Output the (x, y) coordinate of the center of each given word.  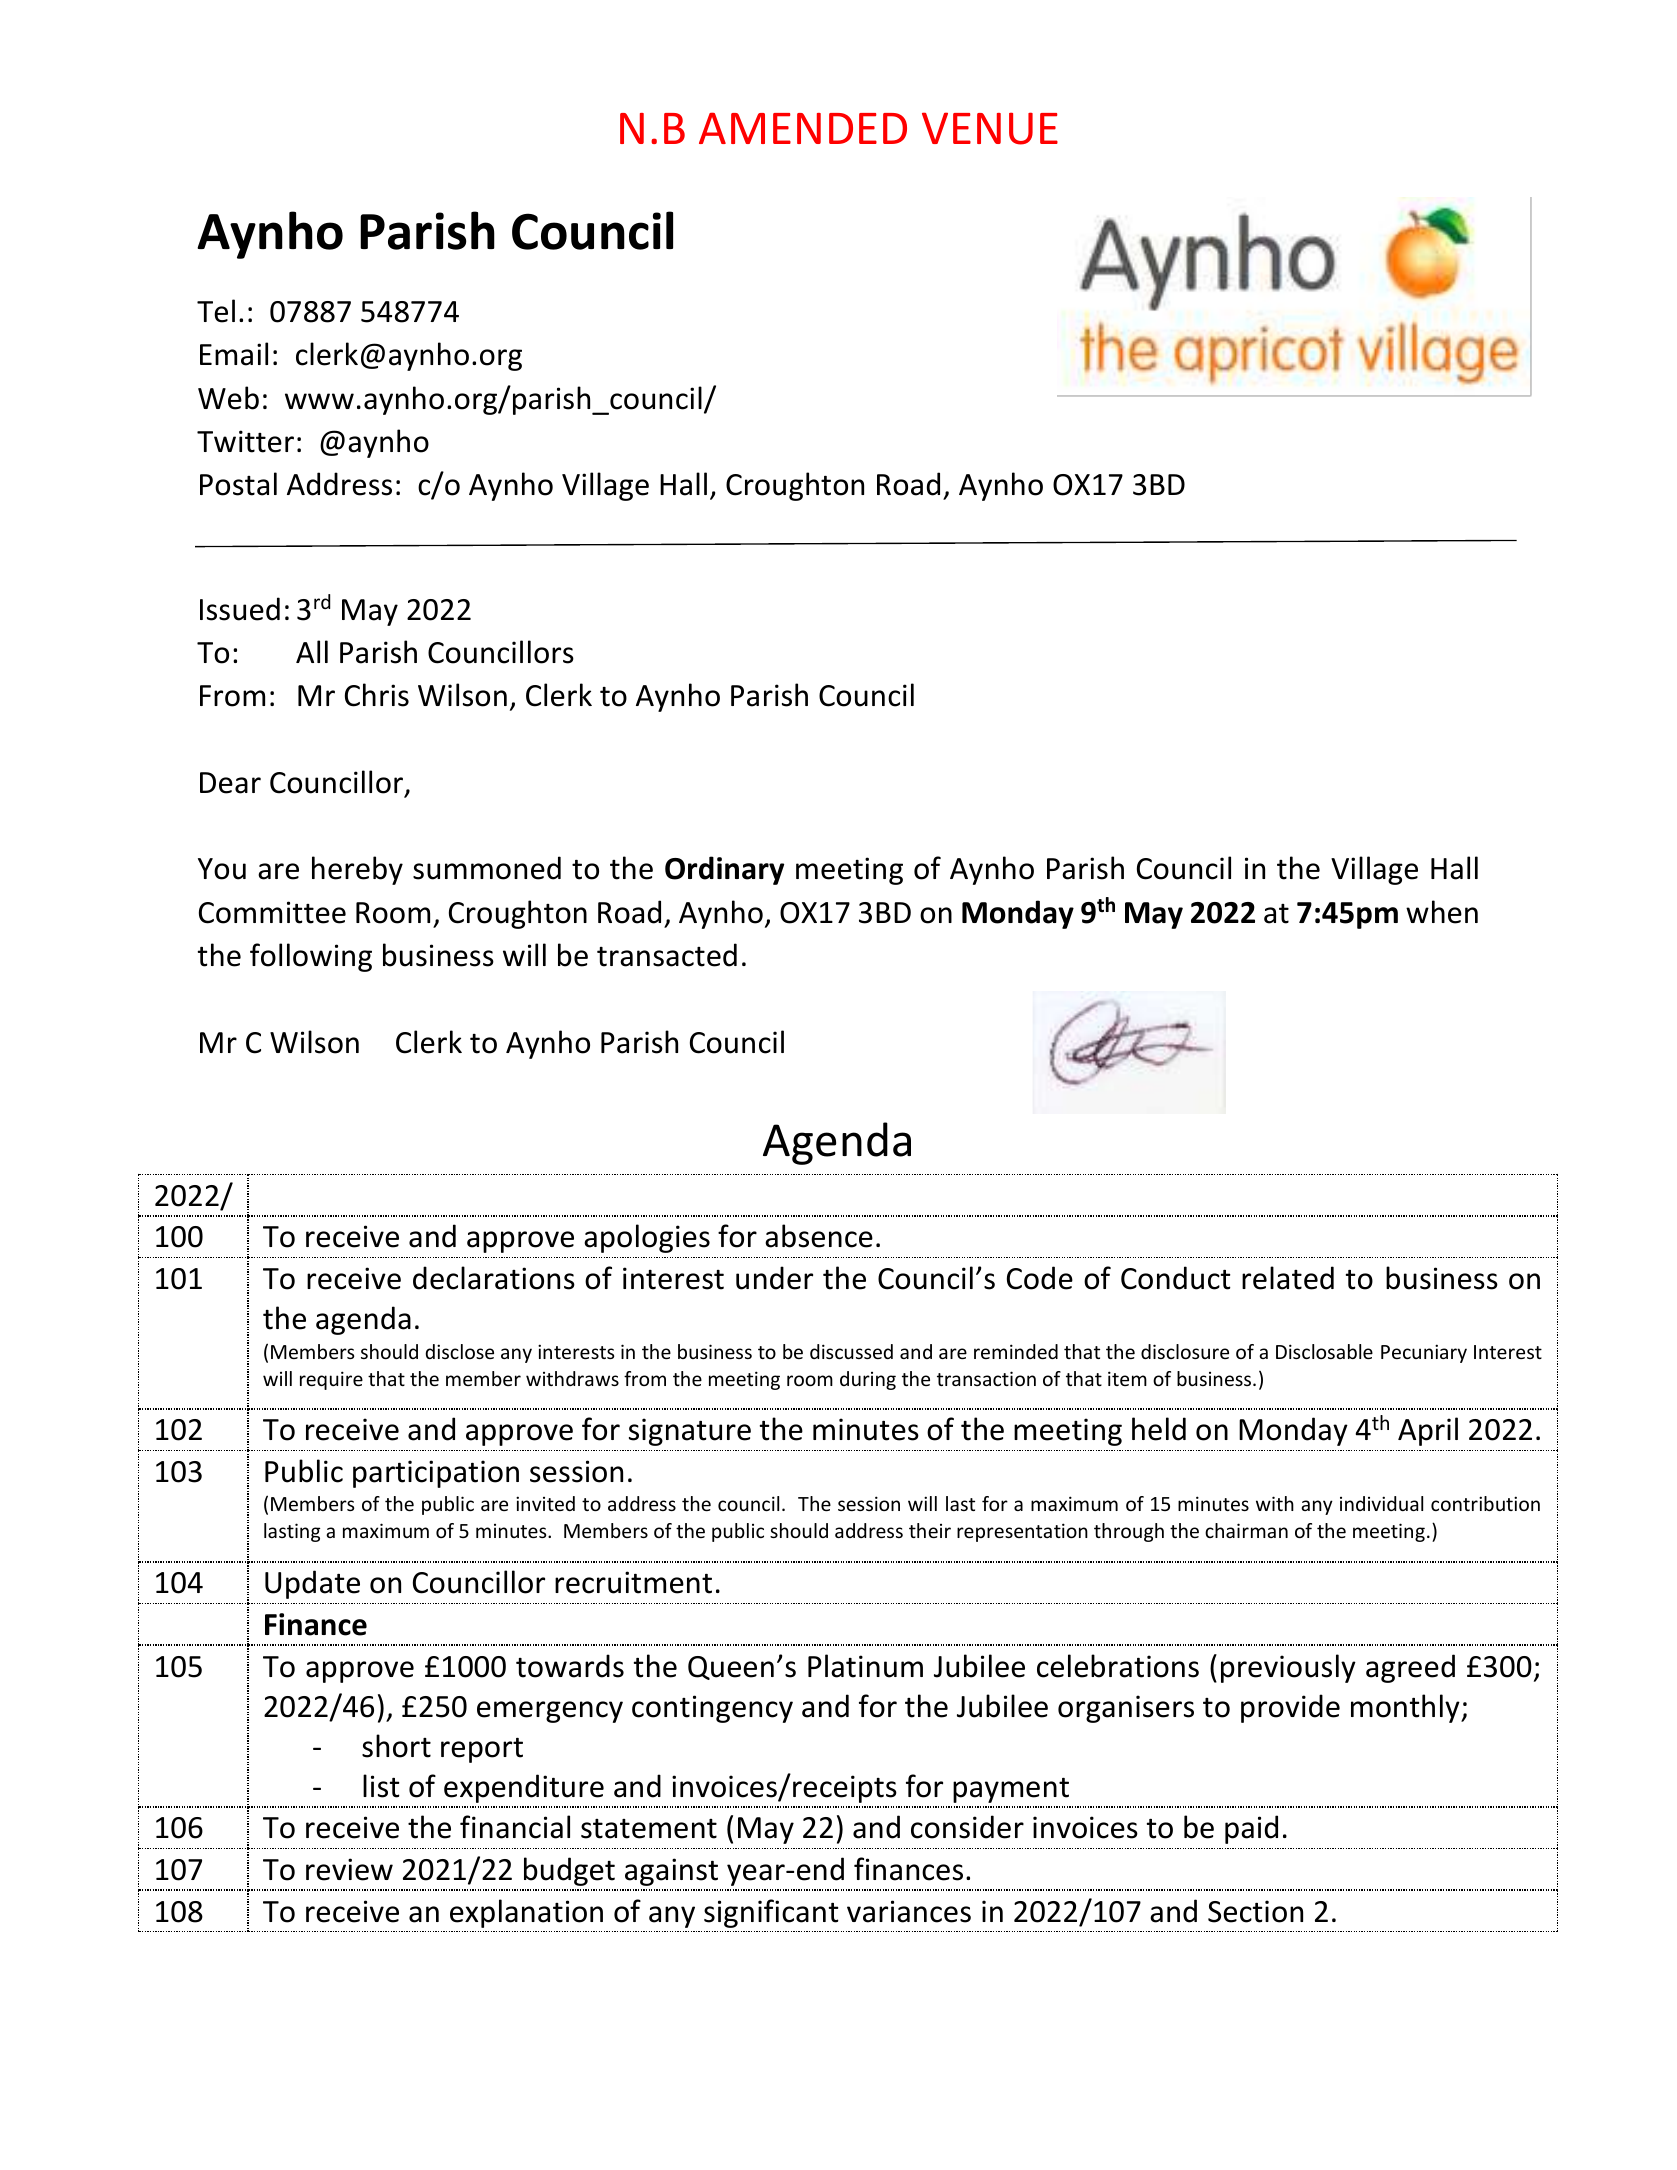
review (349, 1869)
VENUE (990, 128)
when (1442, 912)
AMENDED (803, 128)
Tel (216, 311)
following (311, 957)
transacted (667, 955)
